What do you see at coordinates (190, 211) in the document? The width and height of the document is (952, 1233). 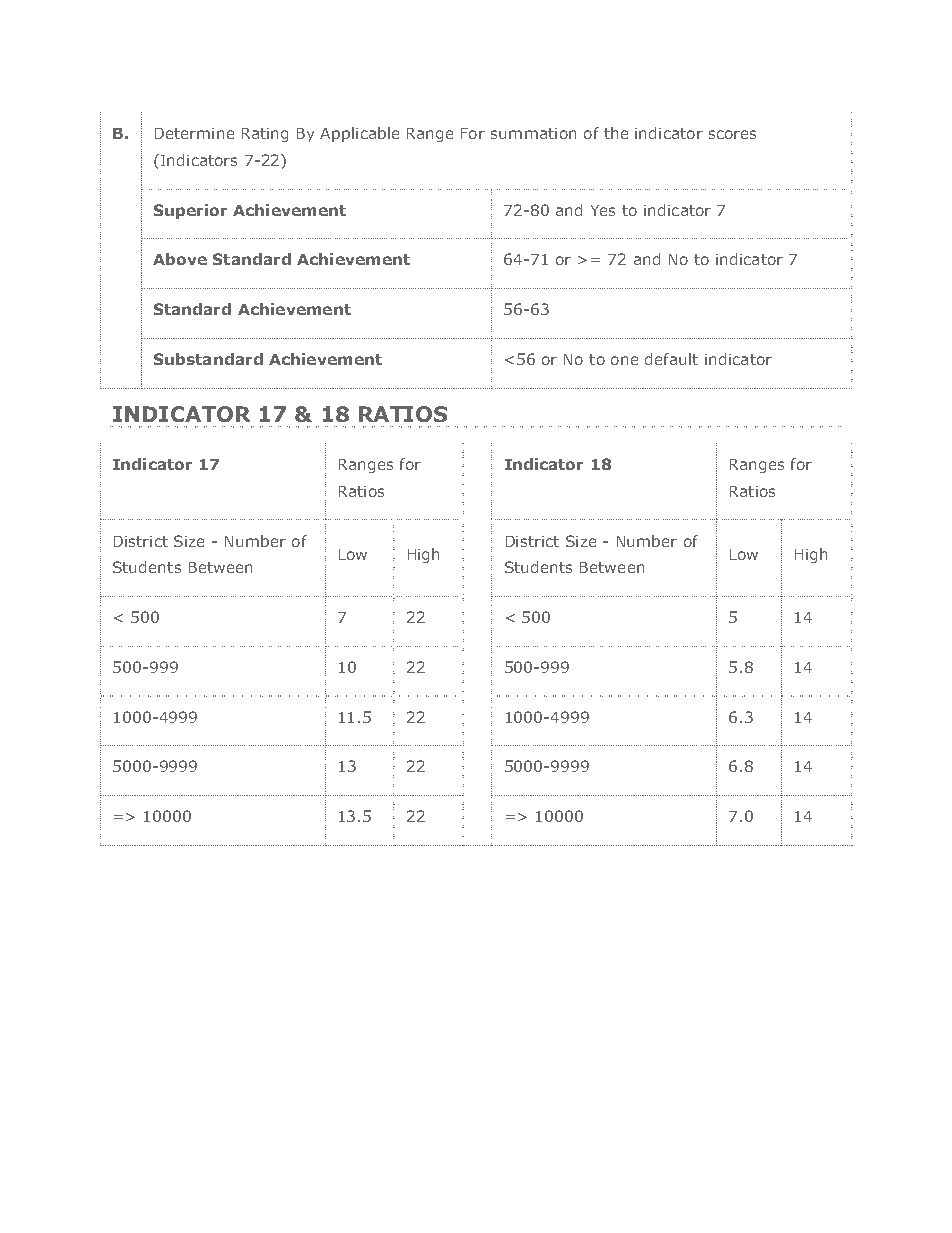 I see `Superior` at bounding box center [190, 211].
